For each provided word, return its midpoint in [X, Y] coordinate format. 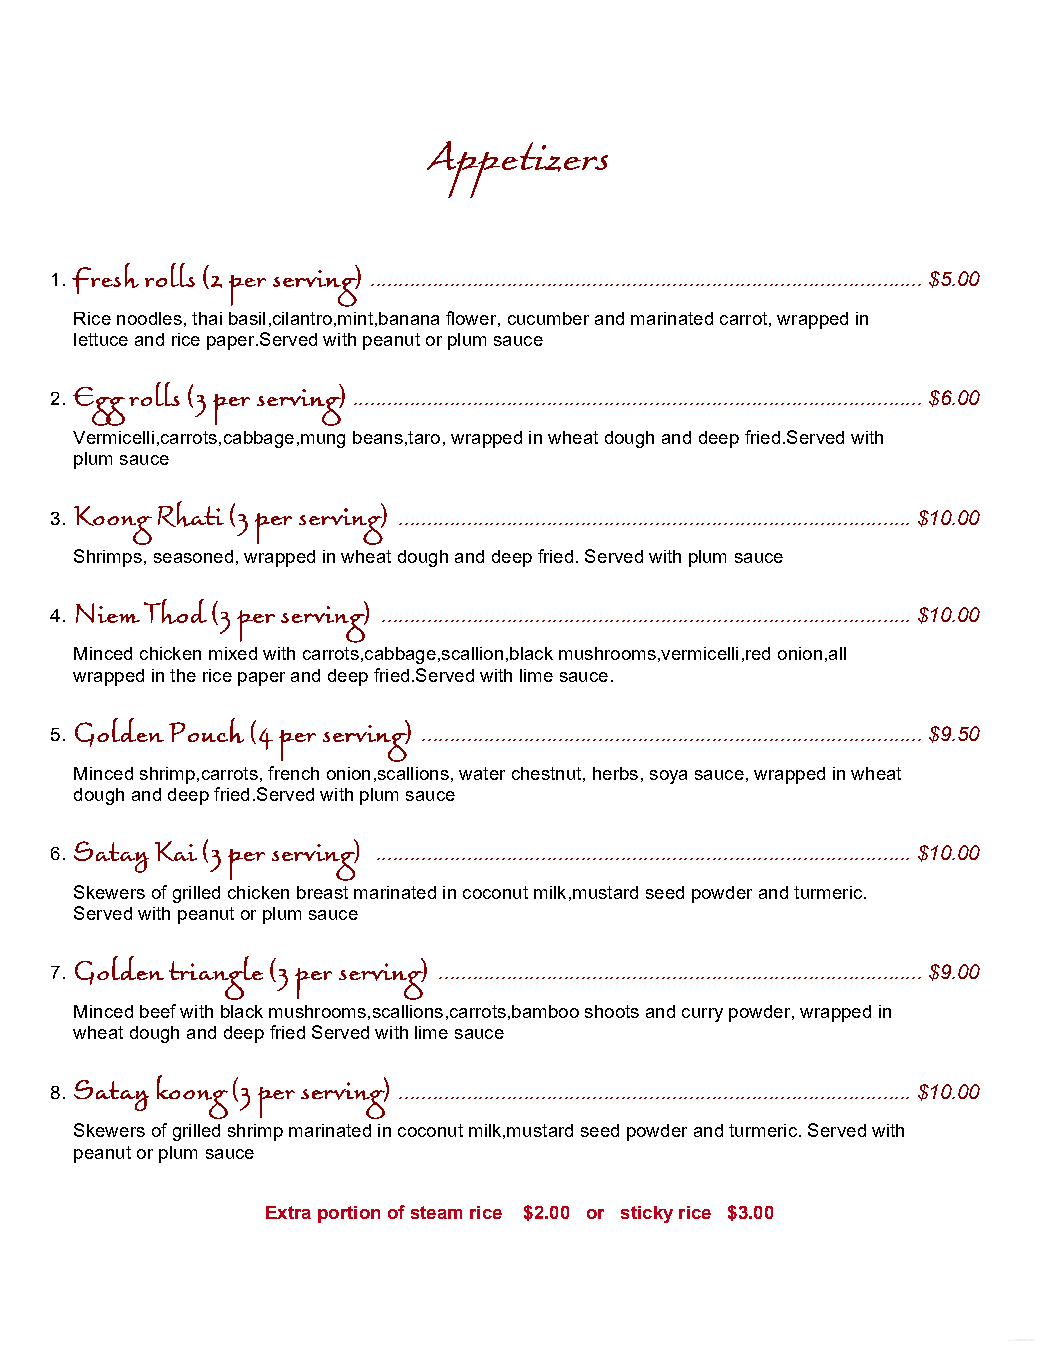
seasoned [193, 556]
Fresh [105, 278]
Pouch [206, 730]
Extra [288, 1212]
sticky [647, 1214]
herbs [615, 773]
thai [207, 318]
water [482, 773]
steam [436, 1212]
